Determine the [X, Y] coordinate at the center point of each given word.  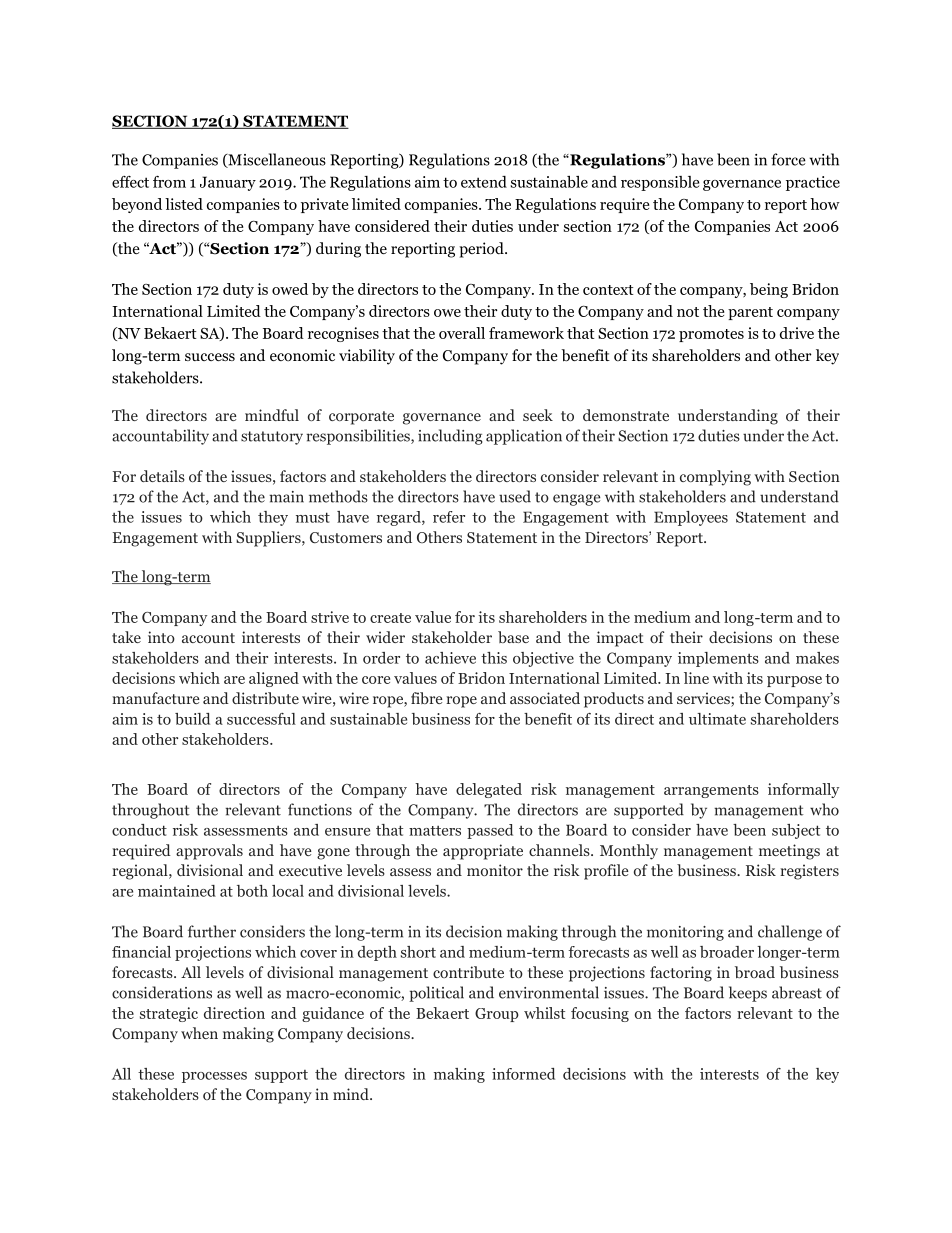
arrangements [711, 791]
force [788, 159]
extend [484, 182]
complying [715, 478]
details [162, 476]
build [192, 719]
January [228, 183]
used [515, 496]
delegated [489, 790]
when [199, 1033]
